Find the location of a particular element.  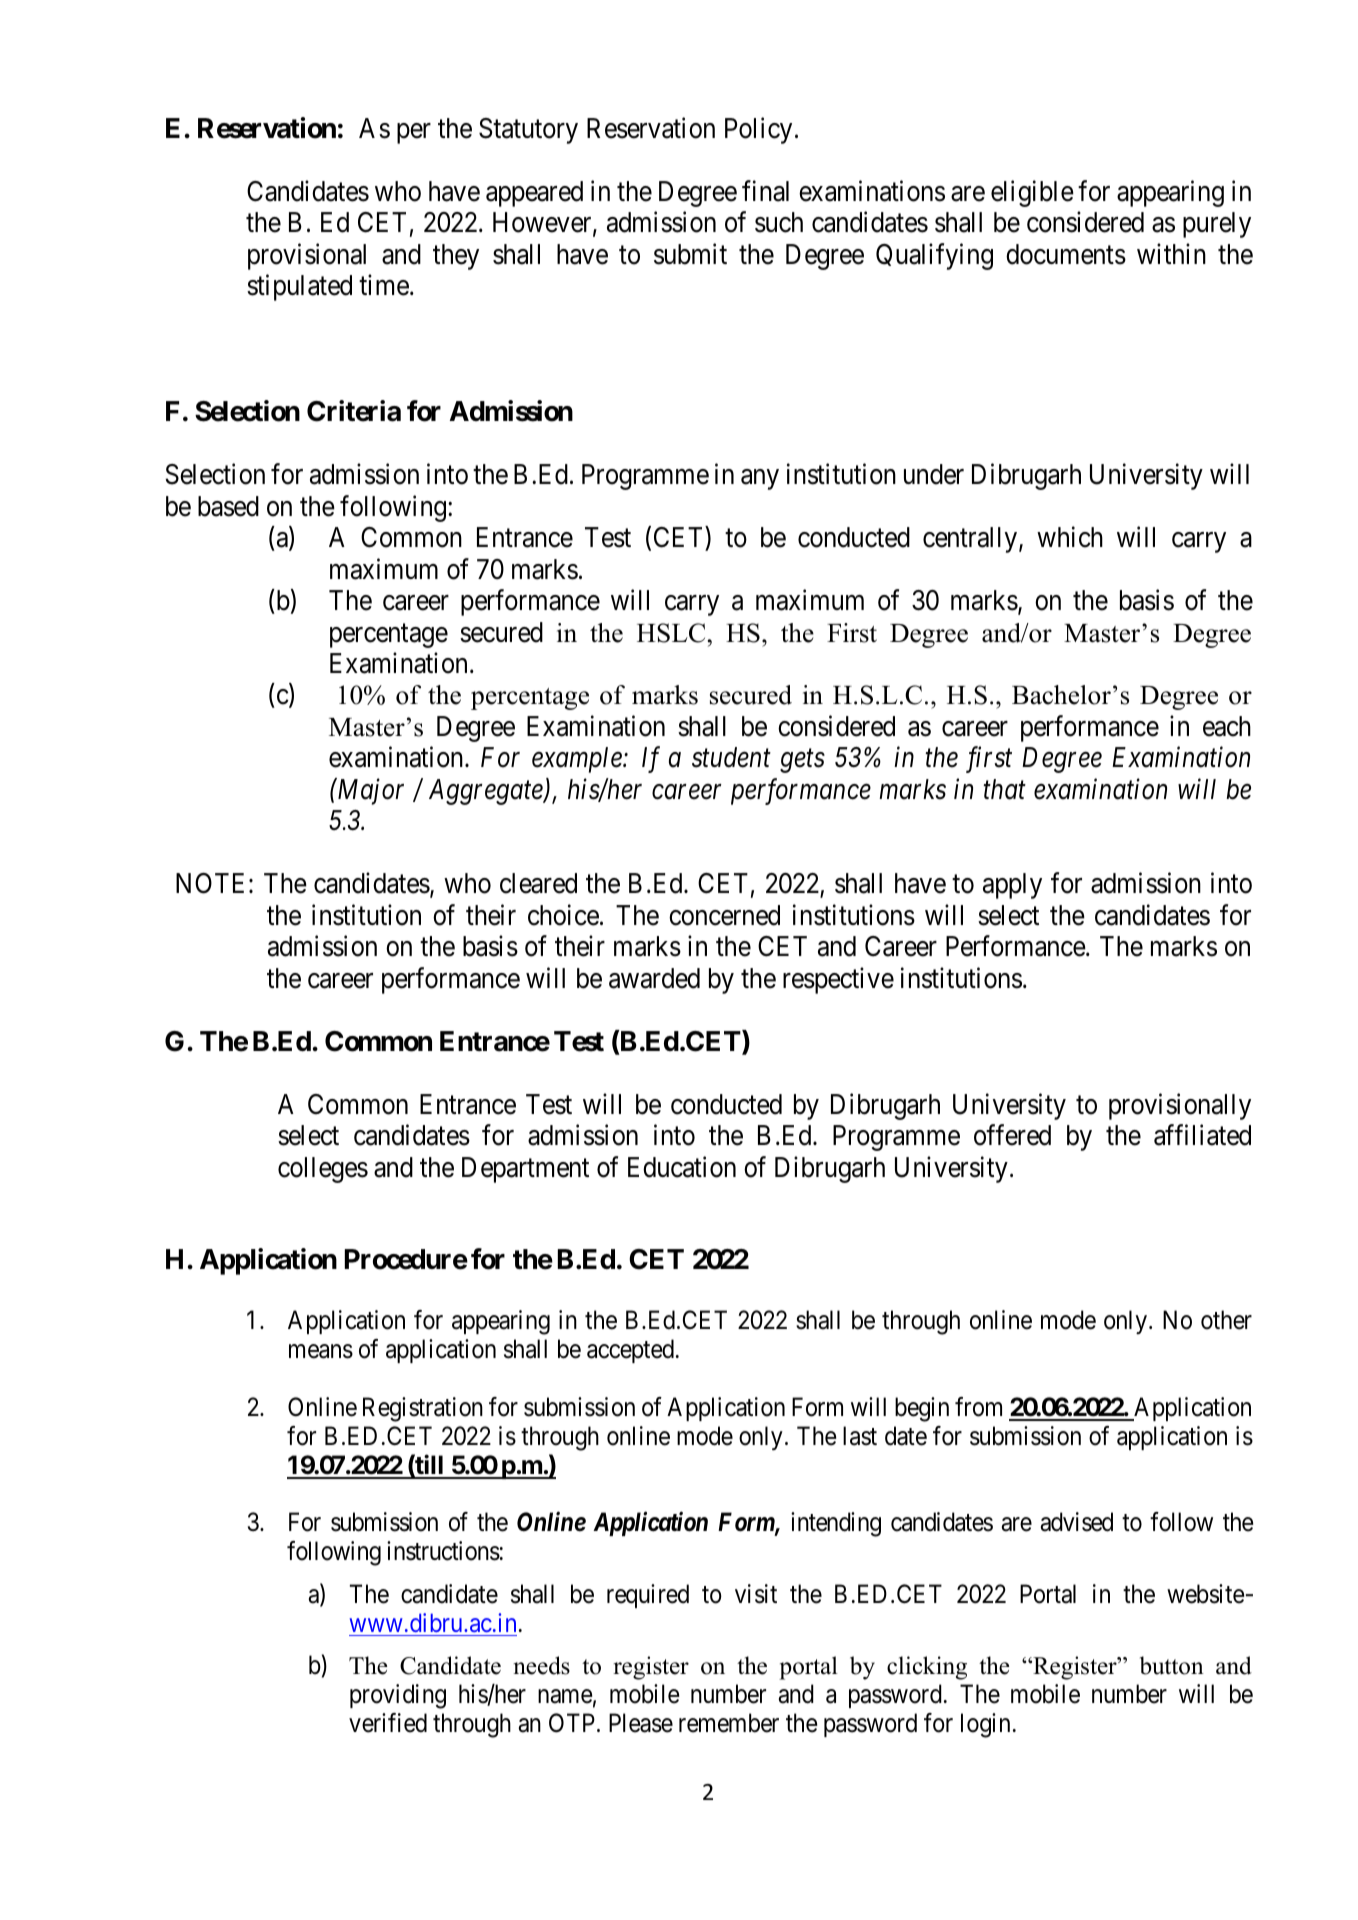

other is located at coordinates (1226, 1320).
